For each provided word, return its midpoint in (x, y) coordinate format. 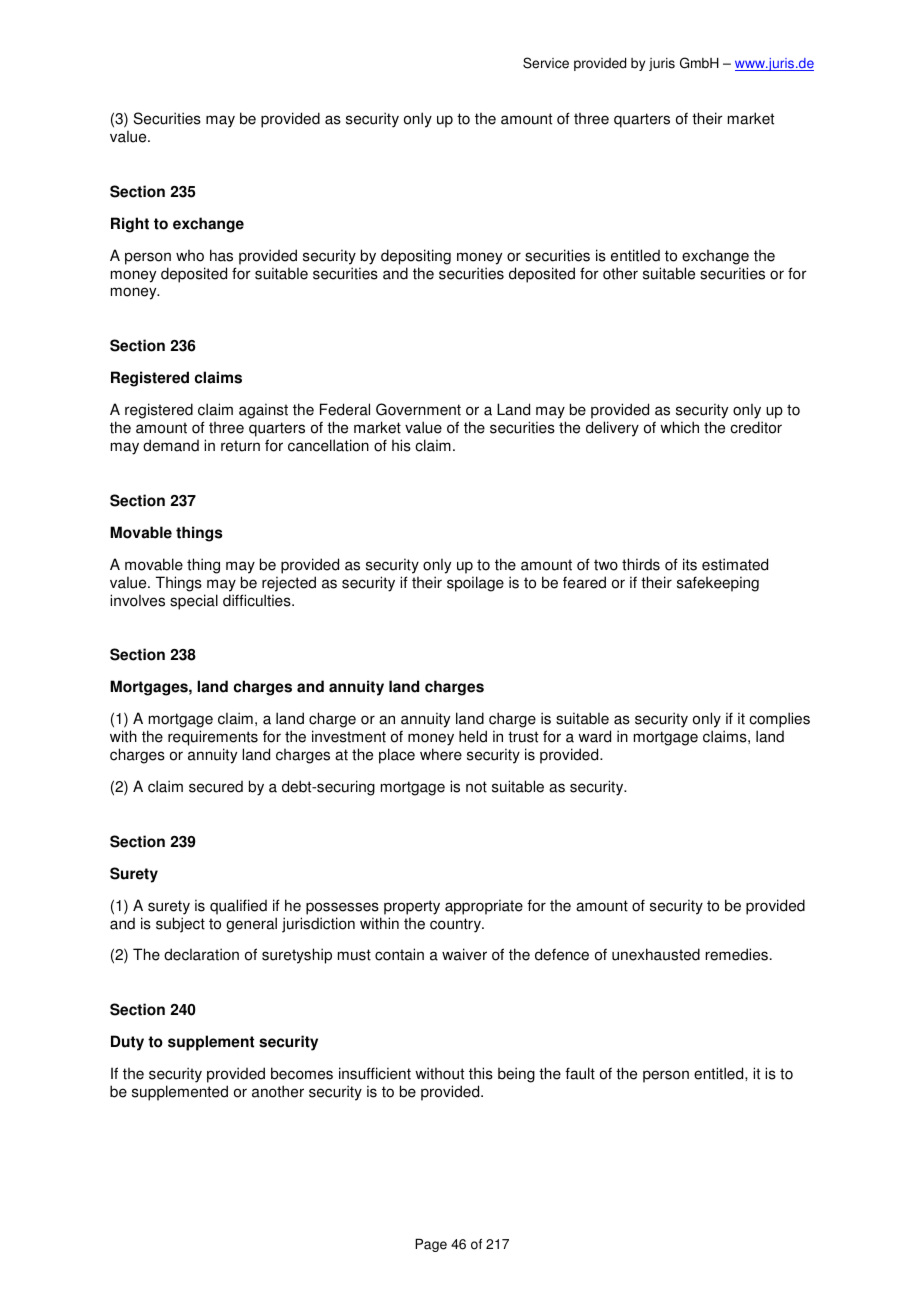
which (679, 427)
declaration (201, 954)
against (263, 411)
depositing (416, 257)
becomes (302, 1073)
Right (130, 225)
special (194, 602)
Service (546, 63)
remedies (737, 954)
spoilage (475, 584)
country (456, 925)
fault (580, 1073)
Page (431, 1245)
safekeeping (718, 584)
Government (418, 409)
